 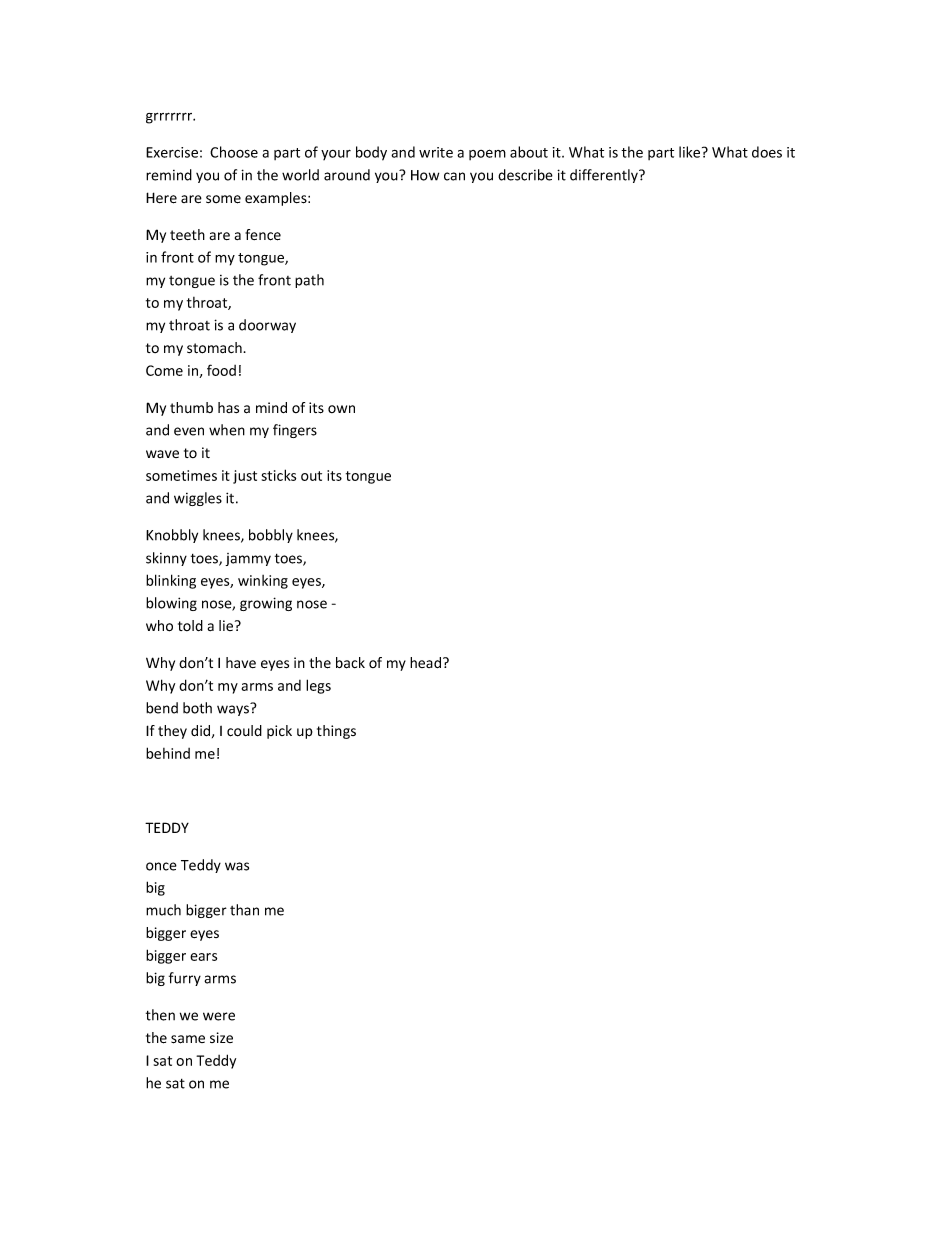 What do you see at coordinates (350, 663) in the image?
I see `back` at bounding box center [350, 663].
